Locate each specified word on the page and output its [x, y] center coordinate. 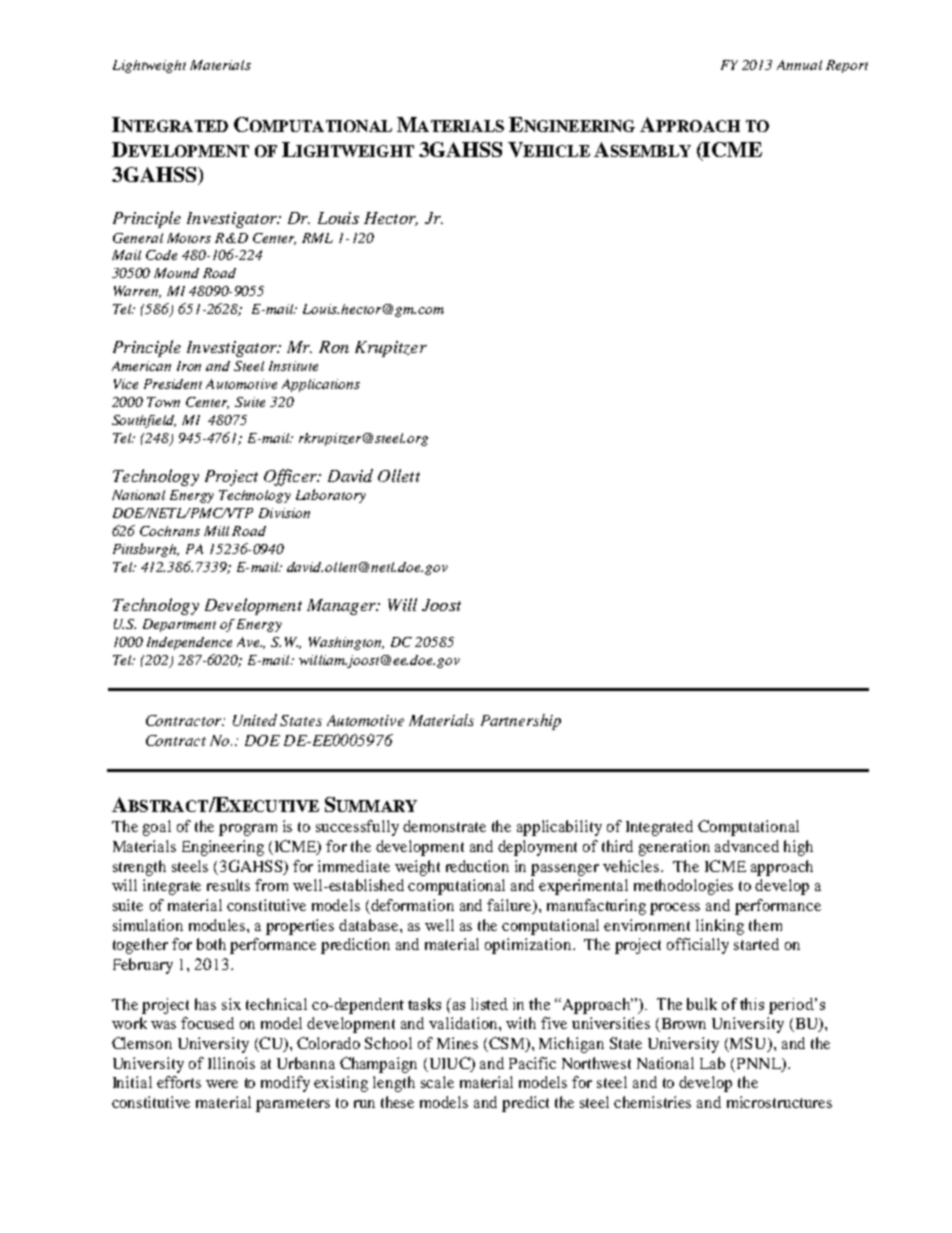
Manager [342, 607]
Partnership [521, 722]
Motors [189, 238]
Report [847, 66]
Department [179, 625]
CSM [507, 1044]
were [222, 1084]
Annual [799, 65]
